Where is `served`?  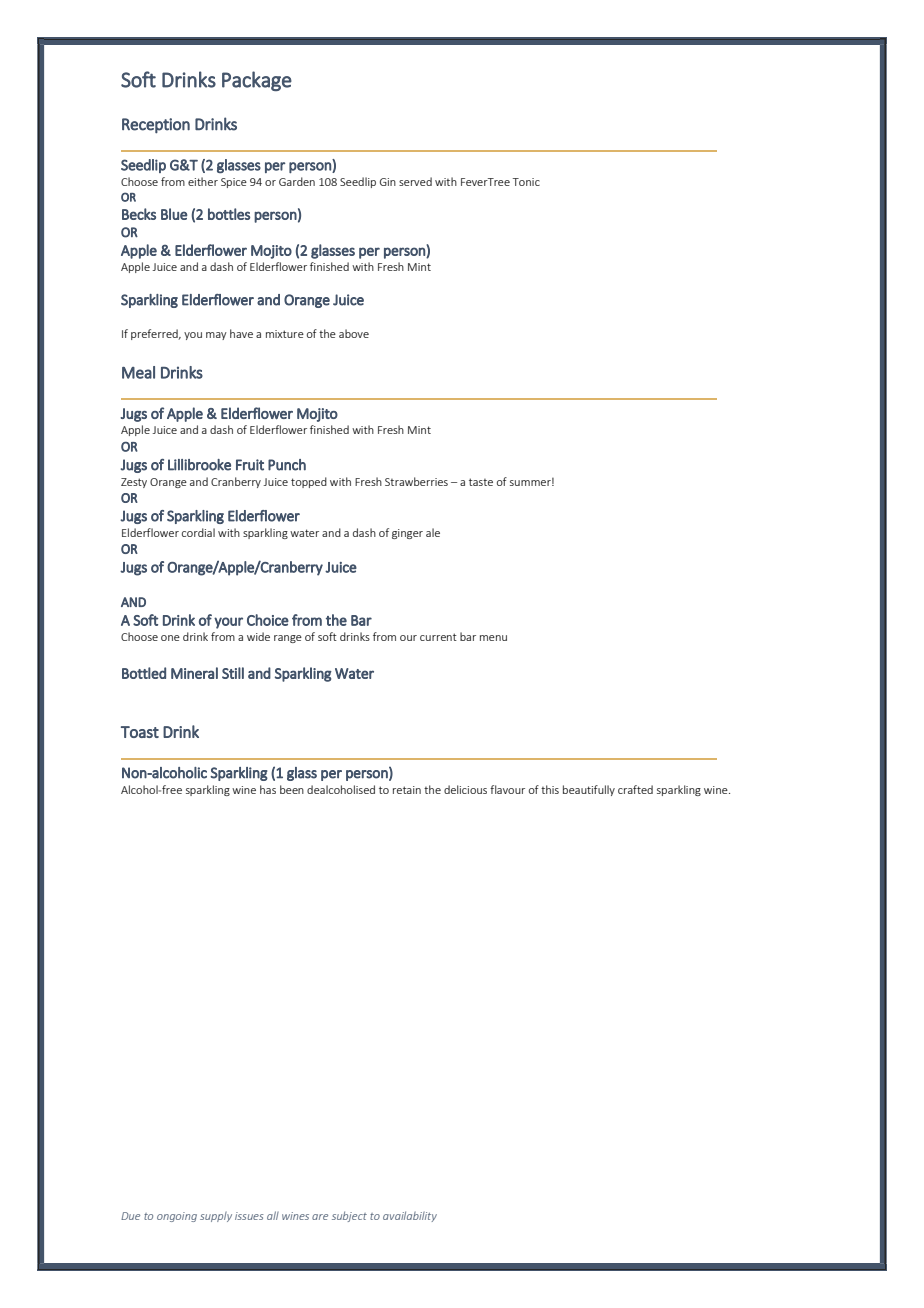 served is located at coordinates (415, 181).
